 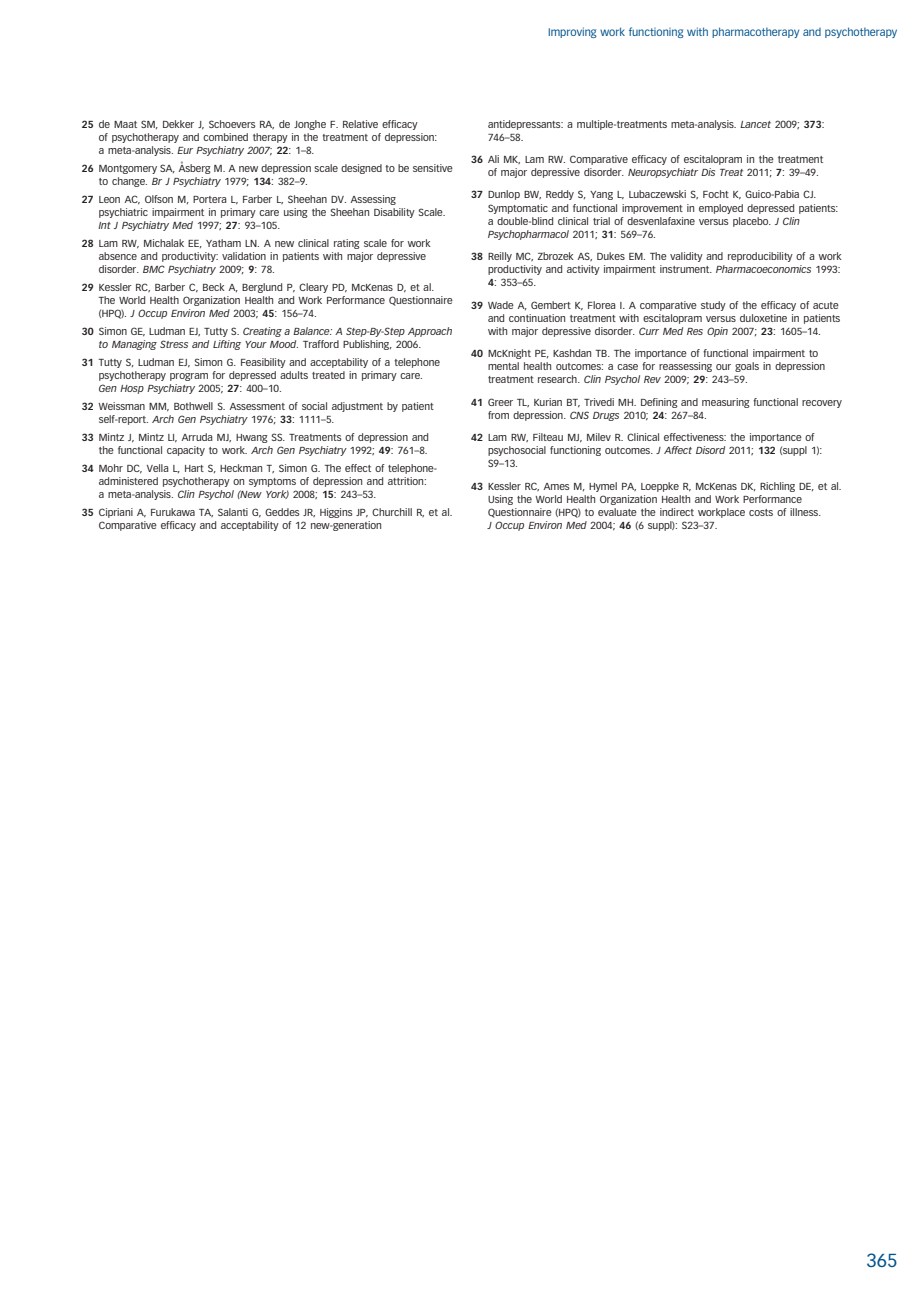 I want to click on Dunlop, so click(x=504, y=195).
